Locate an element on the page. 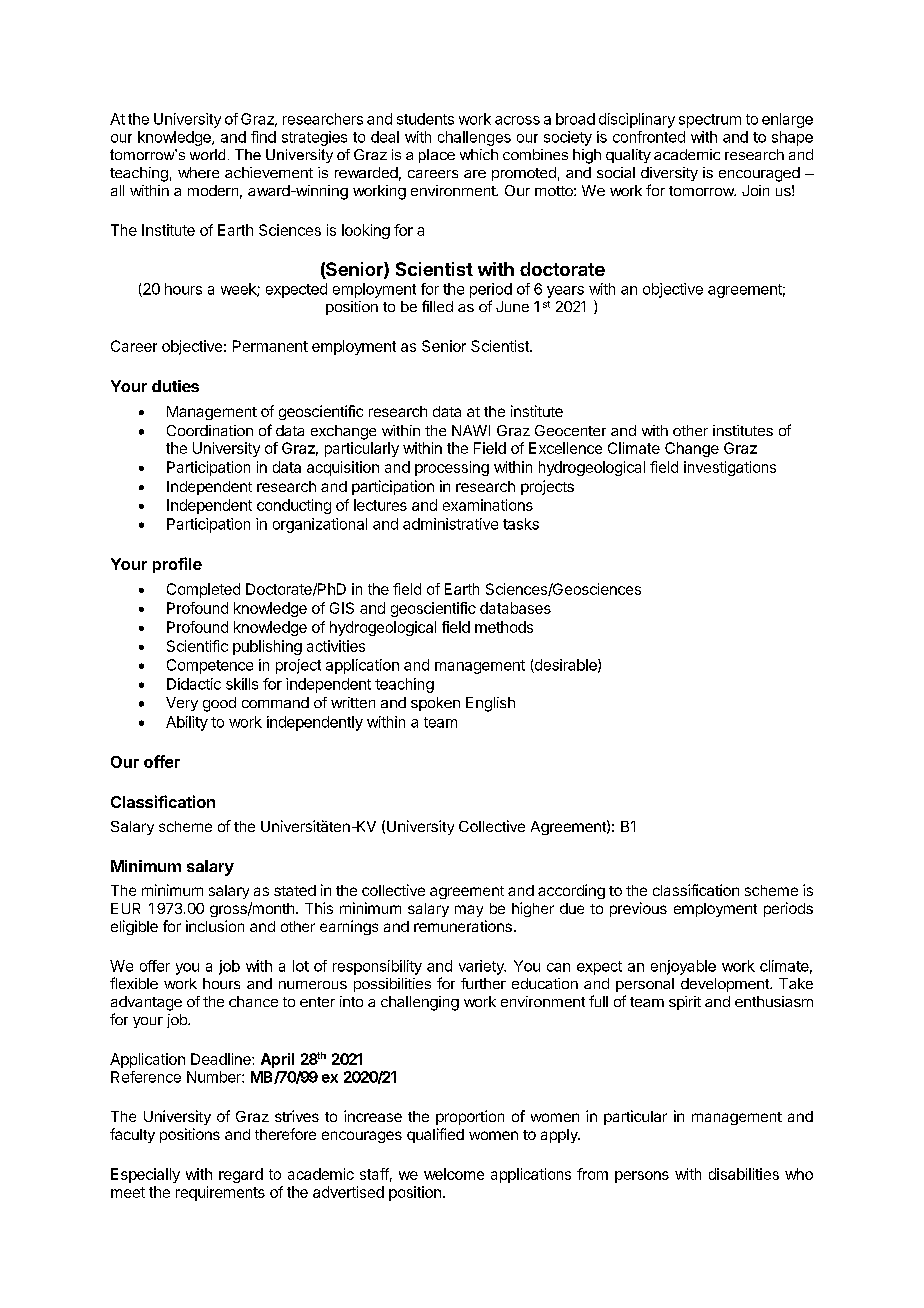 The height and width of the document is (1308, 924). English is located at coordinates (490, 704).
